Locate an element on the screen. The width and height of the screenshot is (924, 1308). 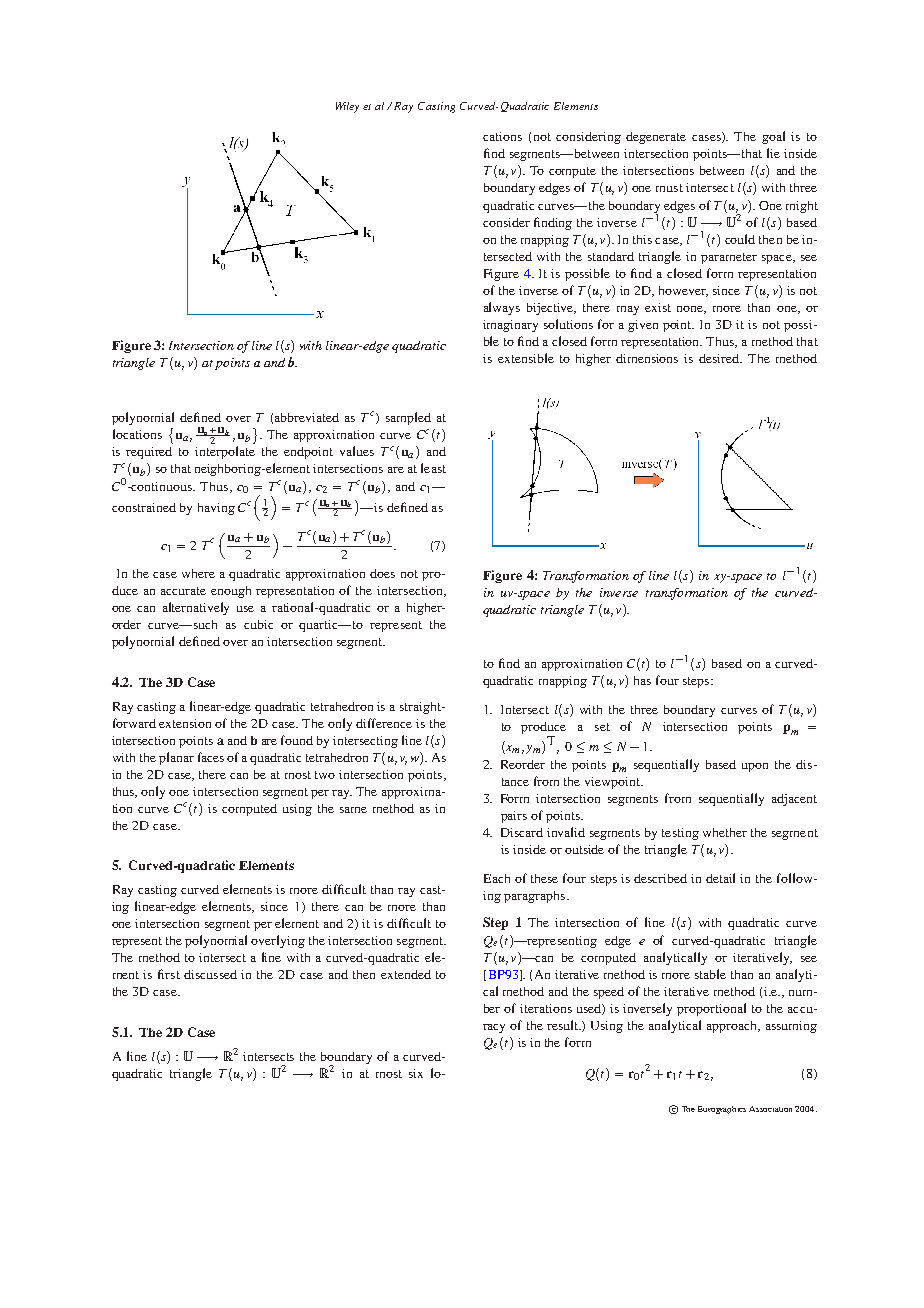
six is located at coordinates (416, 1073).
